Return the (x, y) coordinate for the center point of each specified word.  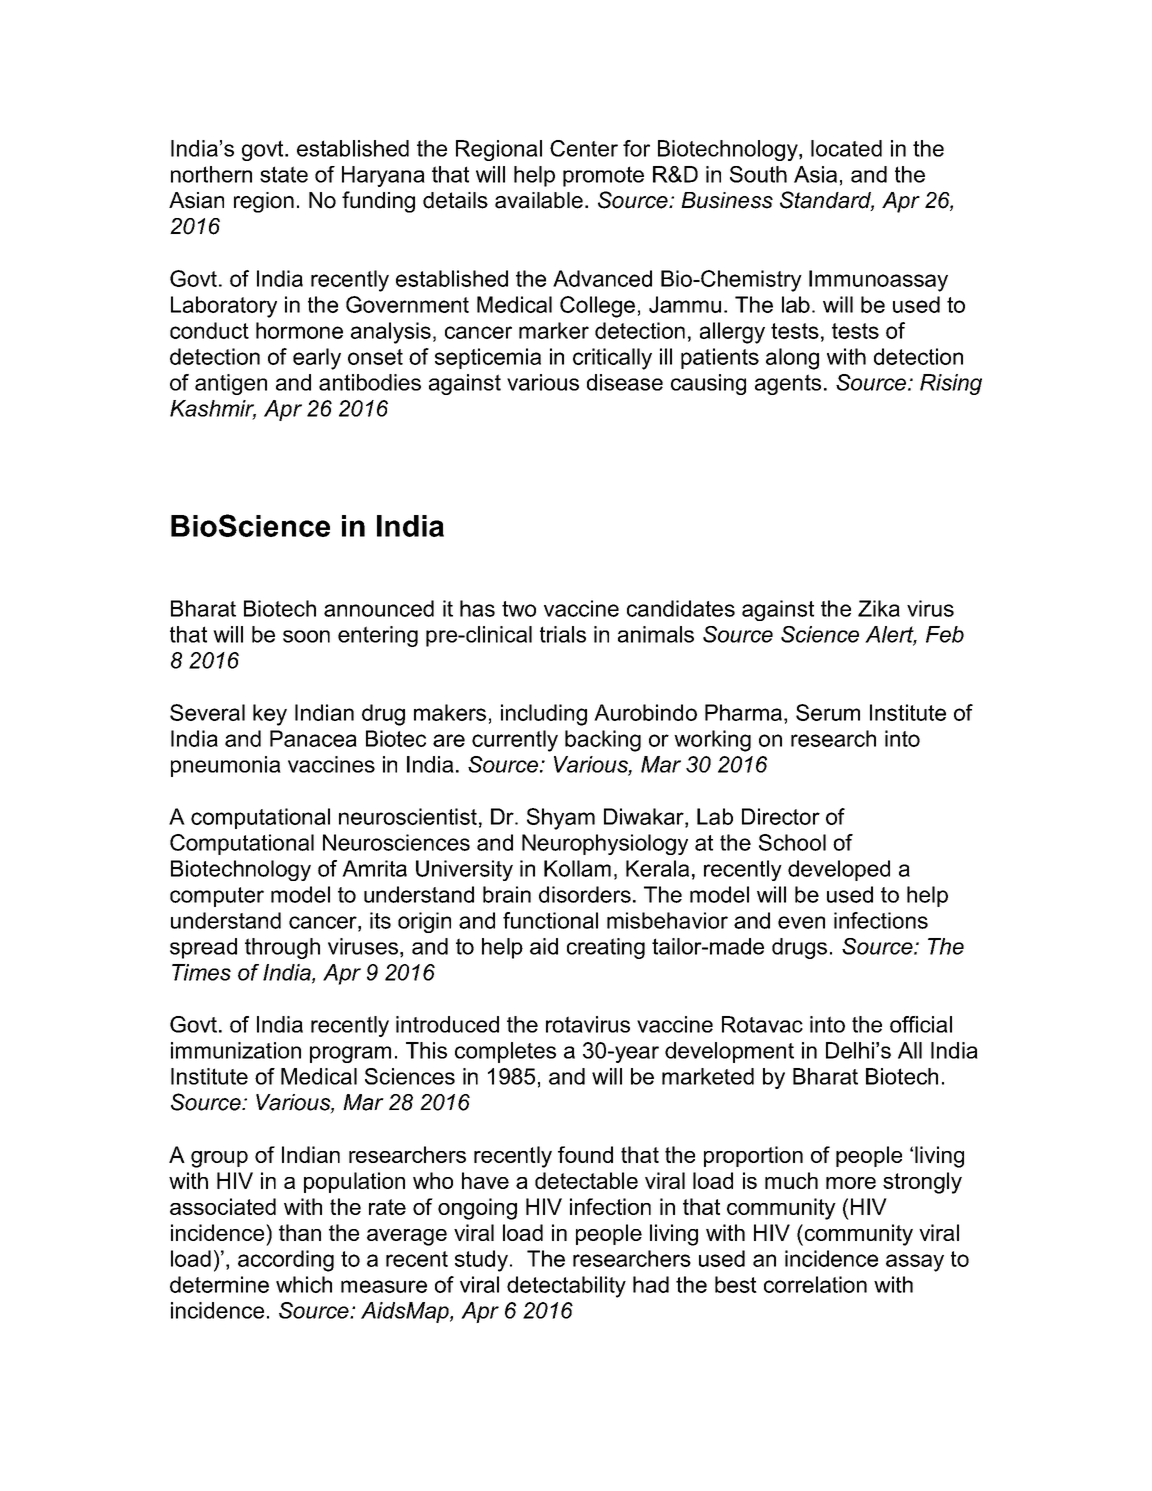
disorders (585, 894)
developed (839, 870)
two (519, 609)
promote (603, 176)
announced (379, 608)
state (284, 174)
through (282, 948)
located (846, 148)
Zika (879, 608)
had (651, 1284)
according (286, 1261)
